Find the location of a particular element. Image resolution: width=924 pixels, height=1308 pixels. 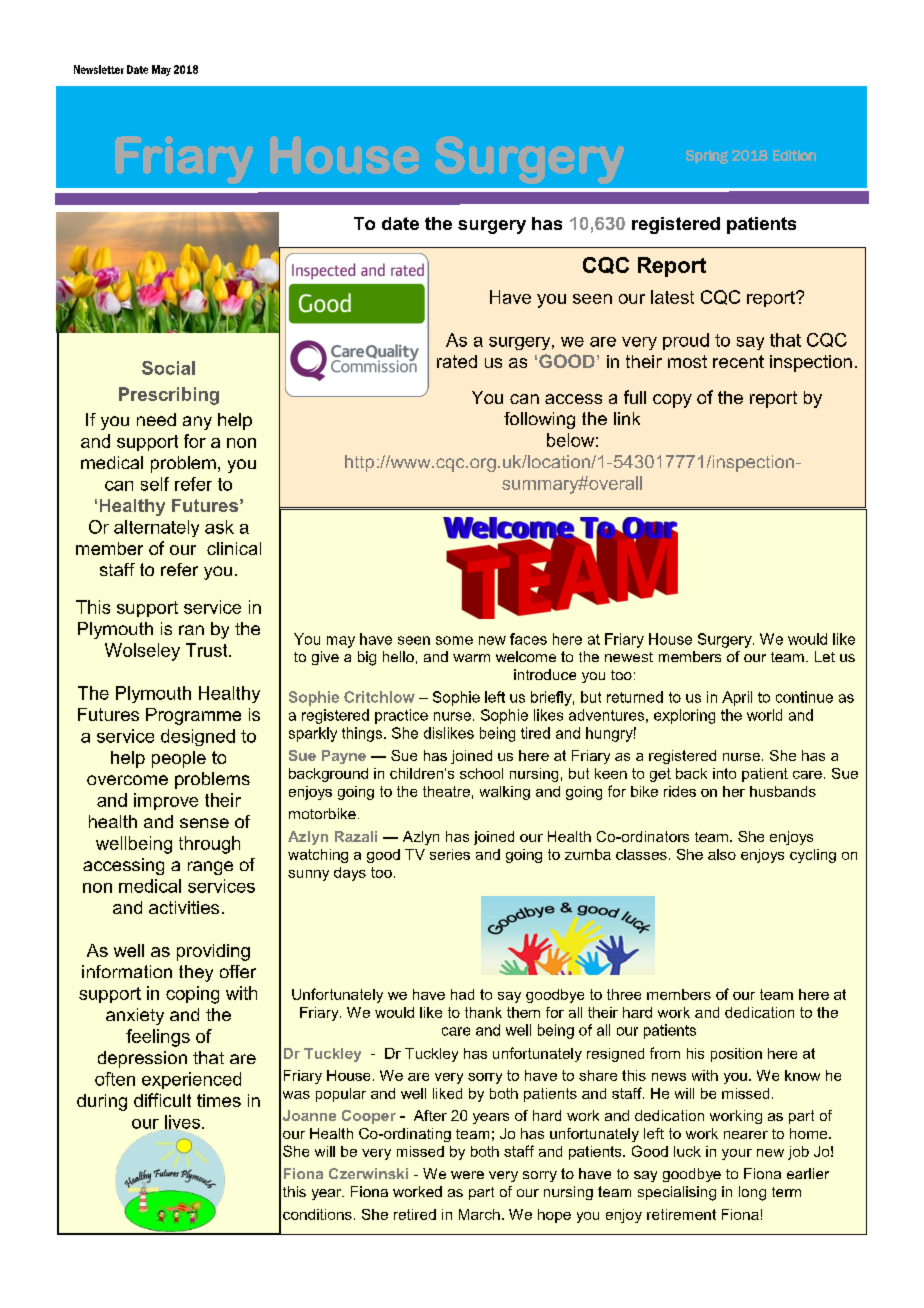

Social is located at coordinates (168, 368).
